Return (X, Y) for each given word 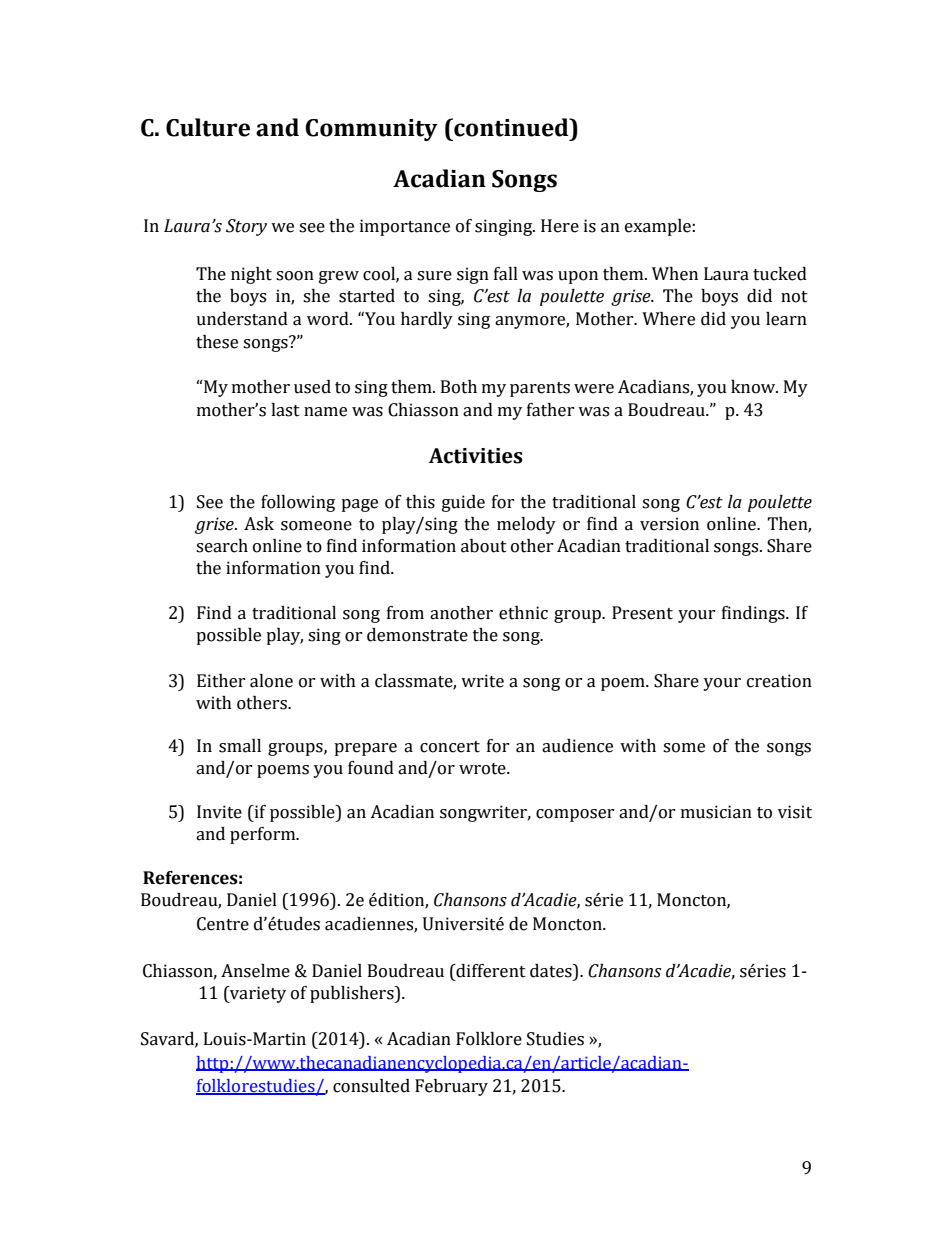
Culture (208, 127)
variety (257, 994)
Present (642, 613)
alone (271, 681)
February (451, 1087)
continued (511, 127)
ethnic (523, 613)
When (675, 274)
